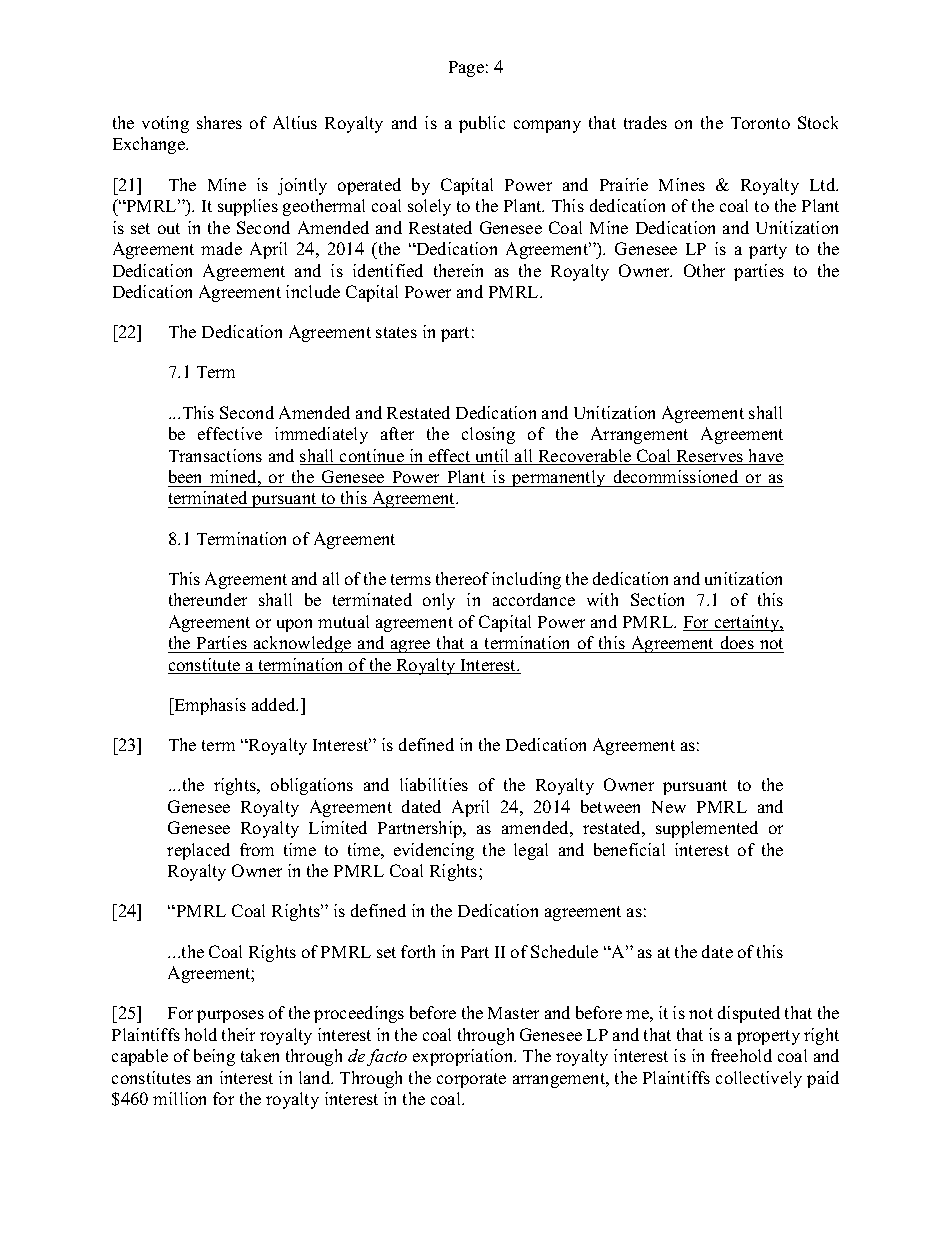  I want to click on being, so click(214, 1057).
